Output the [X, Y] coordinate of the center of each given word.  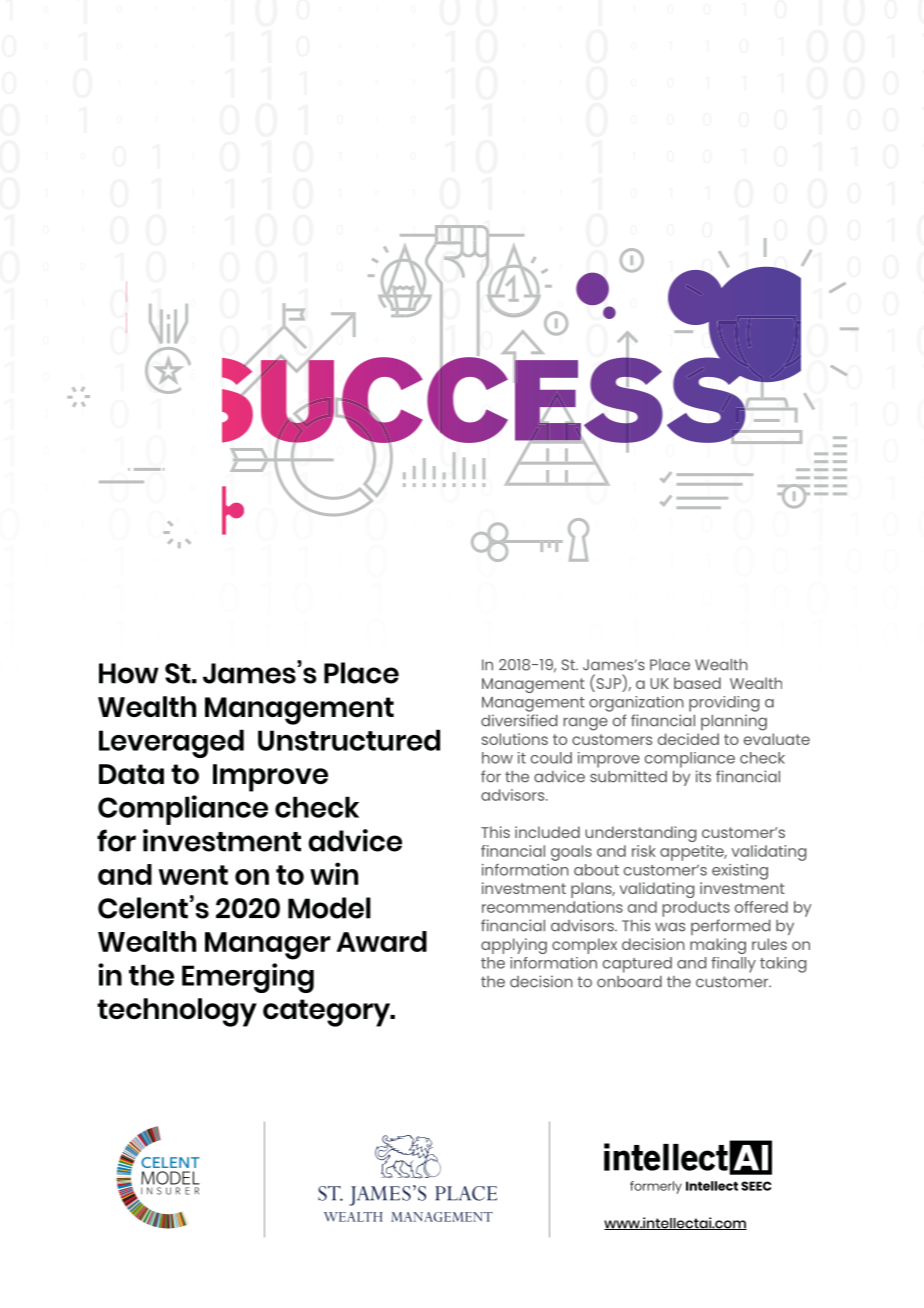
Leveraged [171, 743]
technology [177, 1012]
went [193, 875]
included [547, 832]
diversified [519, 720]
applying [514, 946]
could [551, 758]
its [703, 776]
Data [131, 774]
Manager [268, 946]
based [697, 683]
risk [644, 851]
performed [731, 927]
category [328, 1013]
